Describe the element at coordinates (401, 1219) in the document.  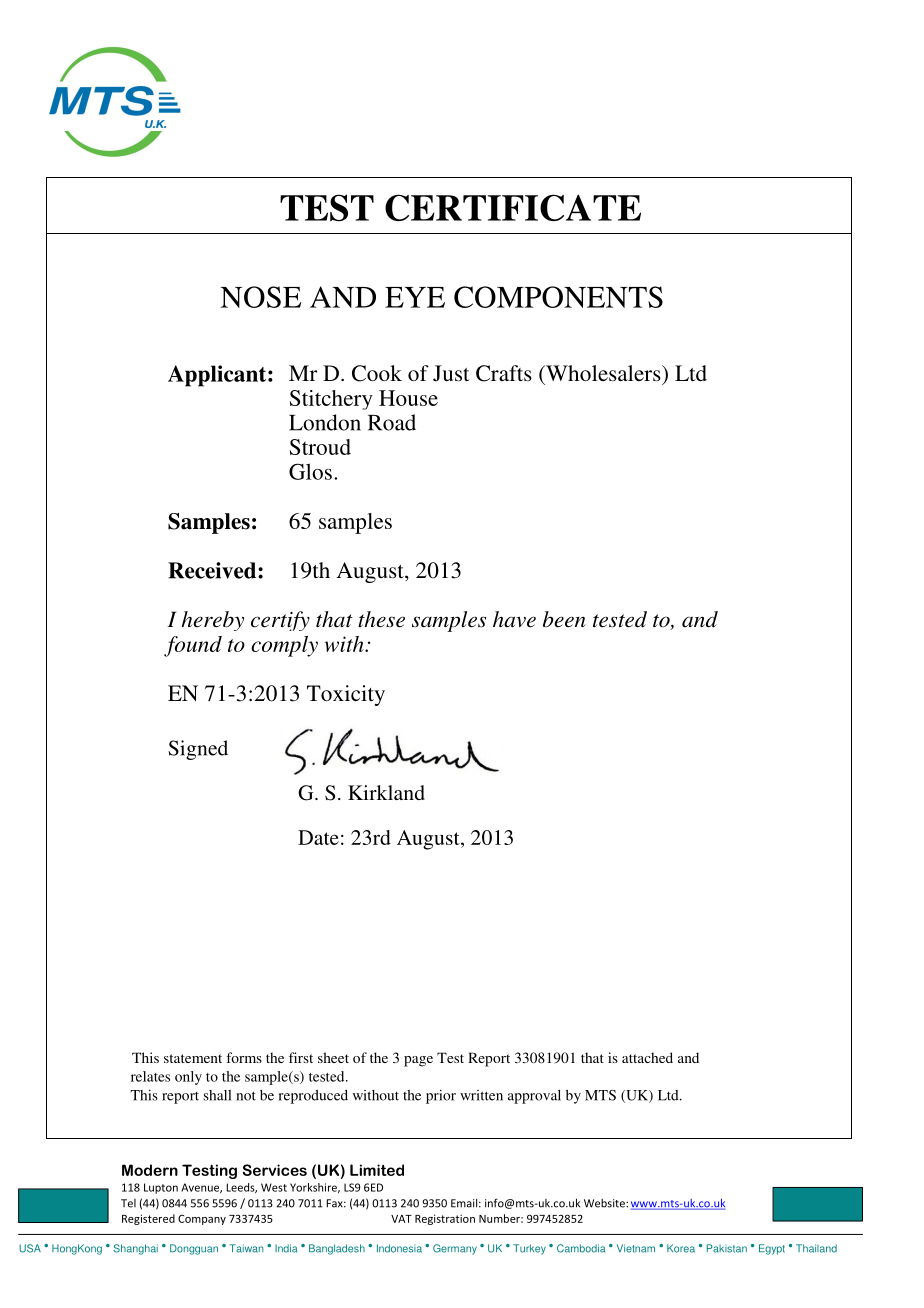
I see `VAT` at that location.
